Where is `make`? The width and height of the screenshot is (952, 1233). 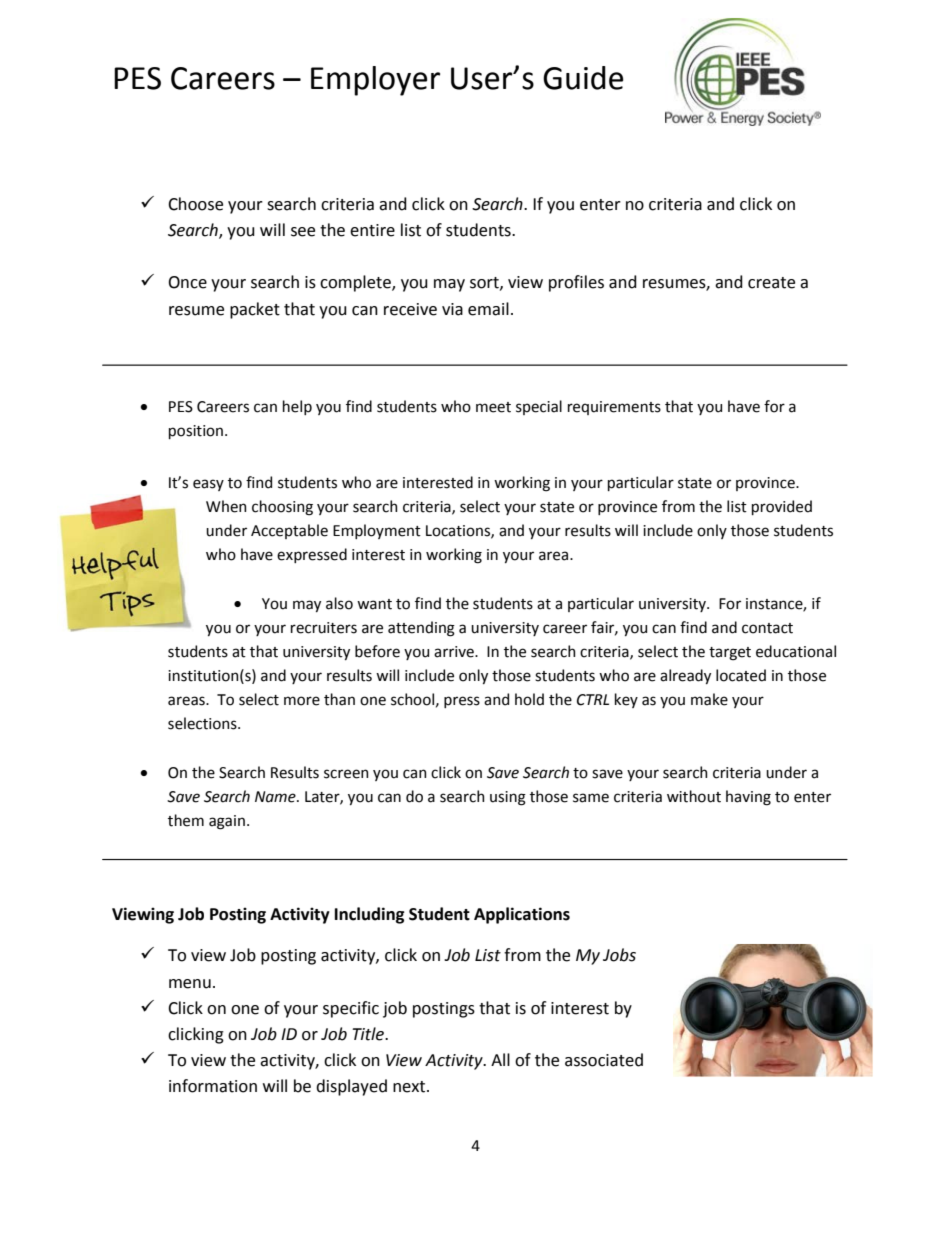
make is located at coordinates (709, 699).
